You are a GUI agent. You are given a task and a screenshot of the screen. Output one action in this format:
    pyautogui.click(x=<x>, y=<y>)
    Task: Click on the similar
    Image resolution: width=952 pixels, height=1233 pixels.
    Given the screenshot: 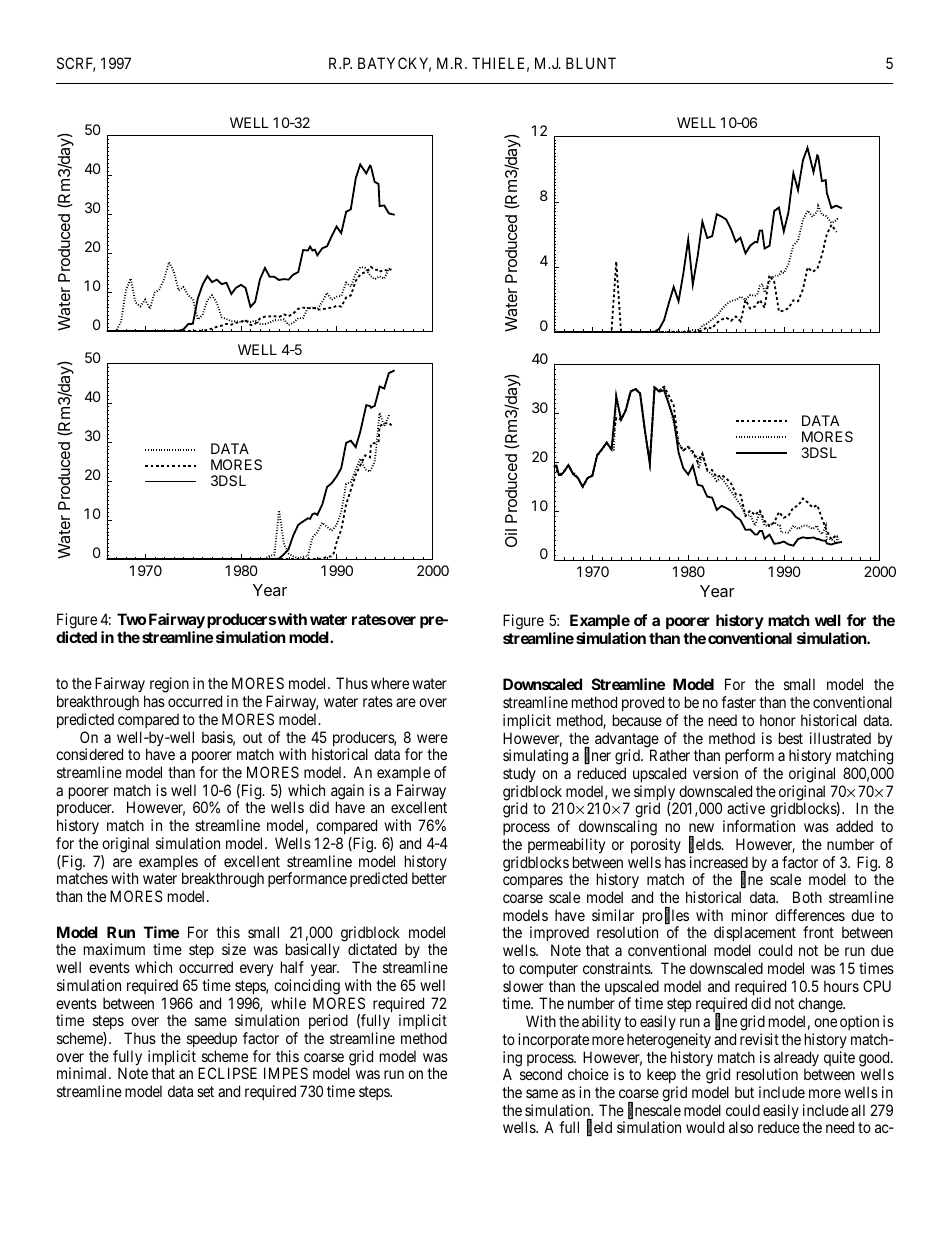 What is the action you would take?
    pyautogui.click(x=613, y=915)
